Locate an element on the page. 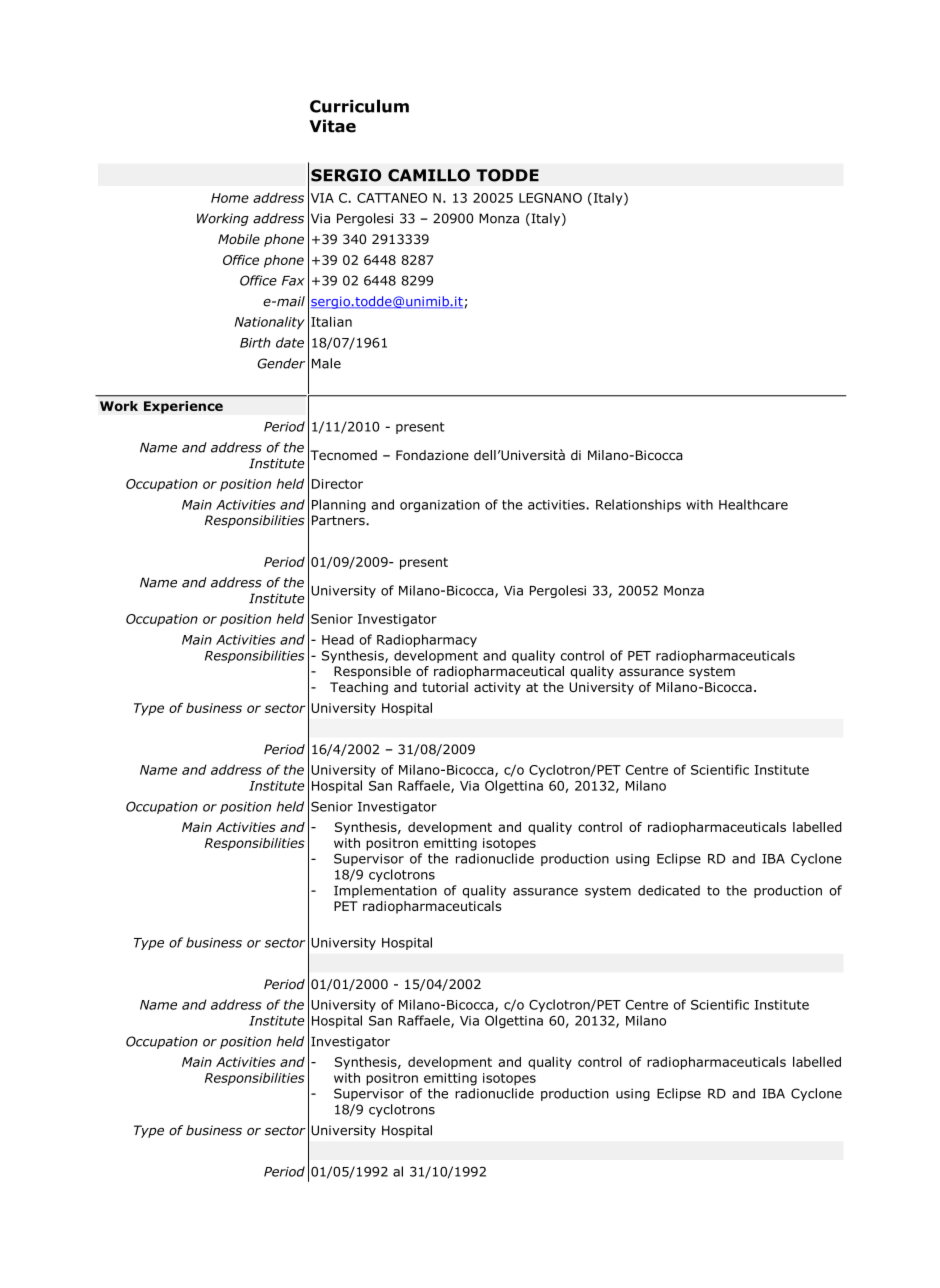  dedicated is located at coordinates (669, 890).
